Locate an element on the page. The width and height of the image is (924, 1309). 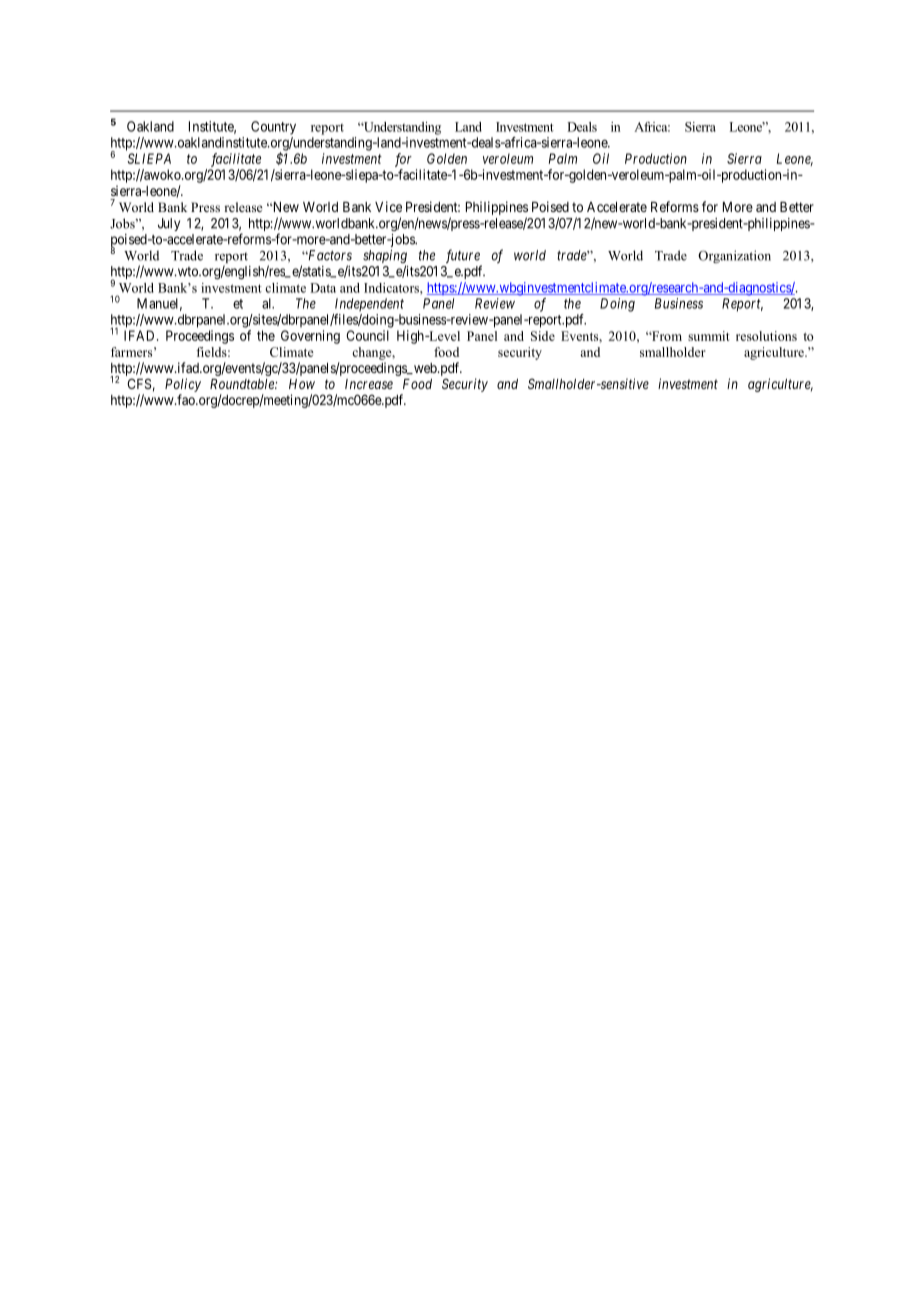
resolutions is located at coordinates (766, 336).
